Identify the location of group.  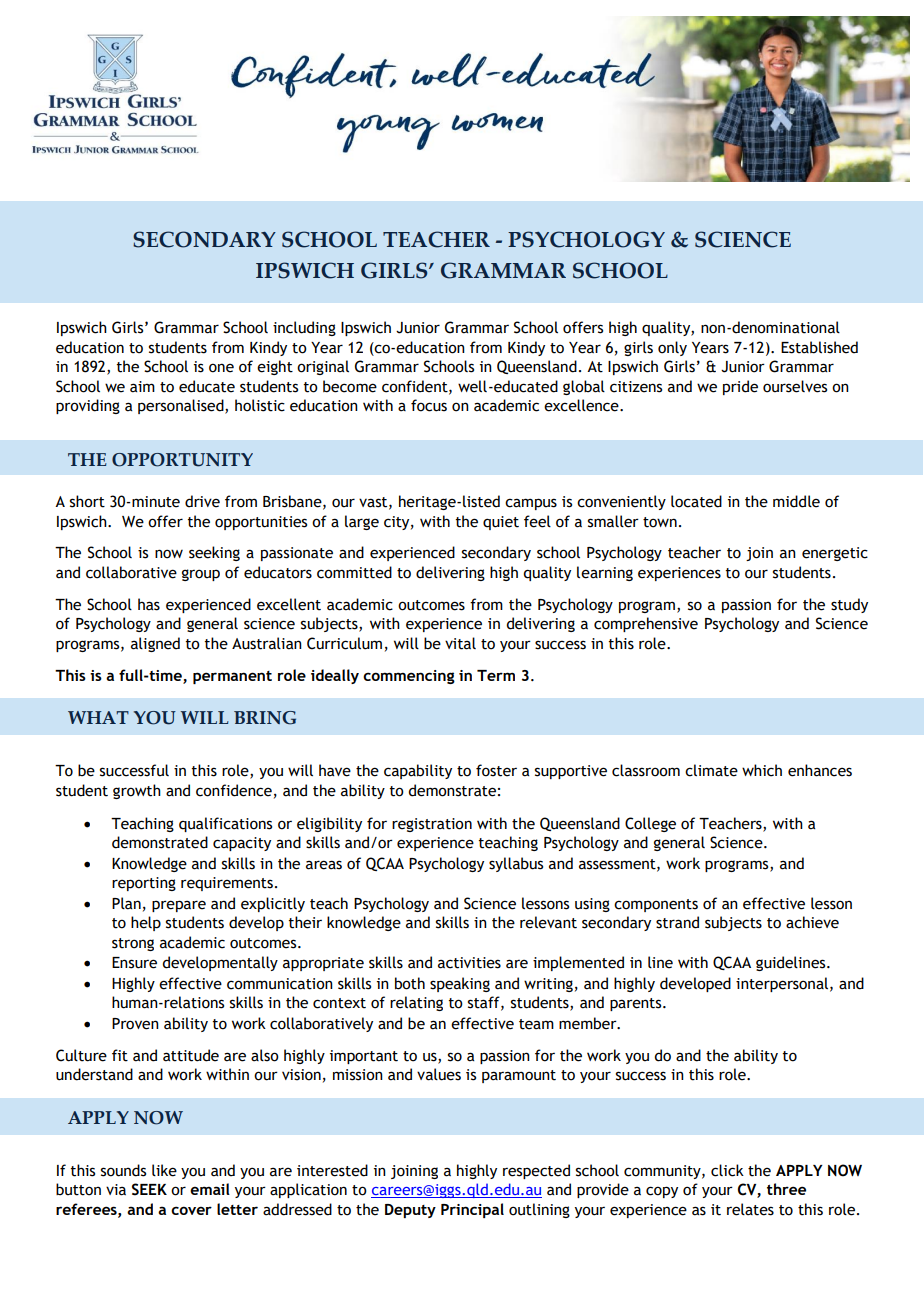
(201, 575).
